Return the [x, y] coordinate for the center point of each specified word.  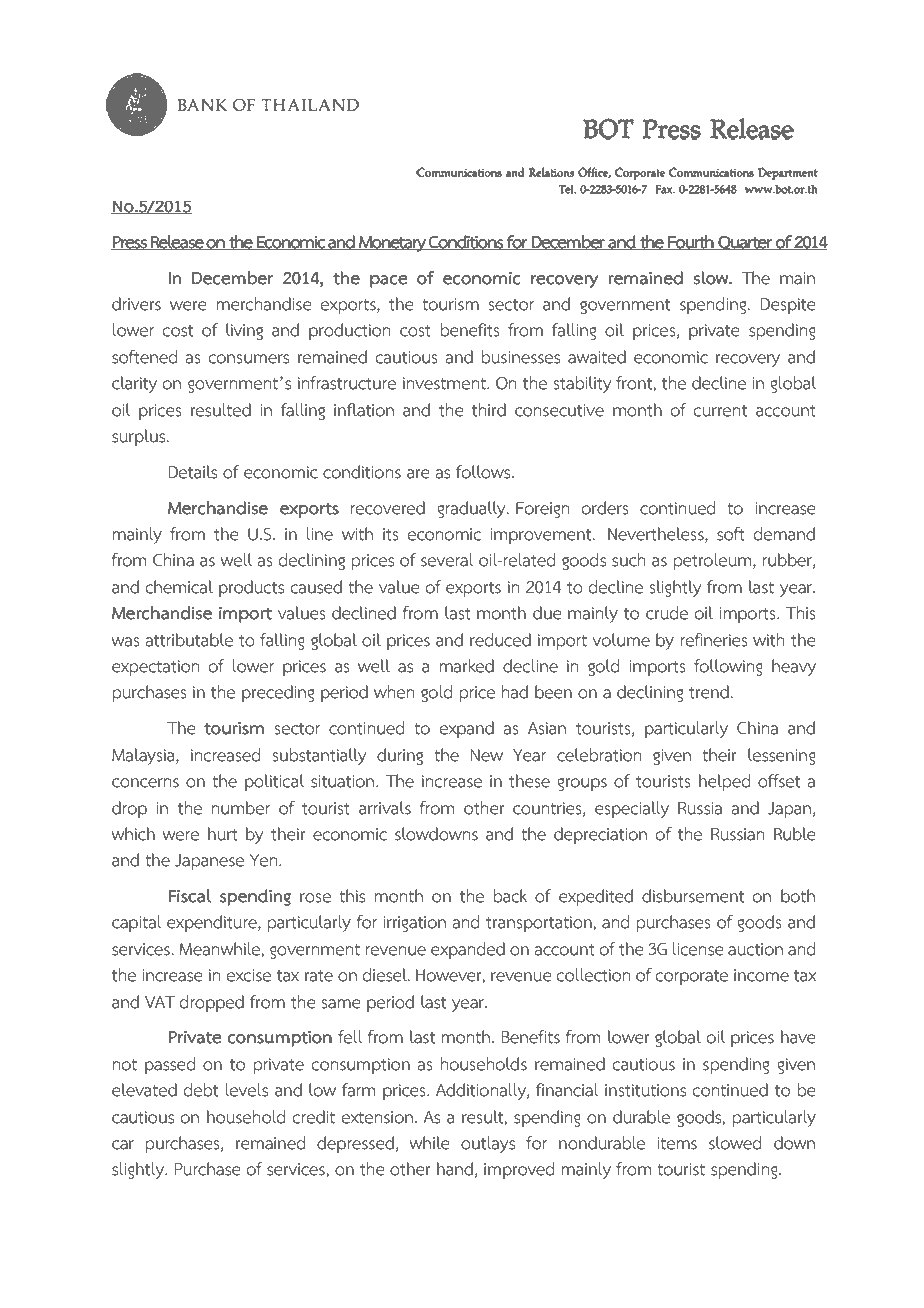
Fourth [691, 242]
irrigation [414, 924]
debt [201, 1090]
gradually [472, 509]
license [698, 949]
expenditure [213, 924]
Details [193, 472]
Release [177, 242]
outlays [488, 1144]
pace [389, 281]
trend [710, 692]
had [515, 692]
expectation [156, 668]
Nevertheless [657, 535]
